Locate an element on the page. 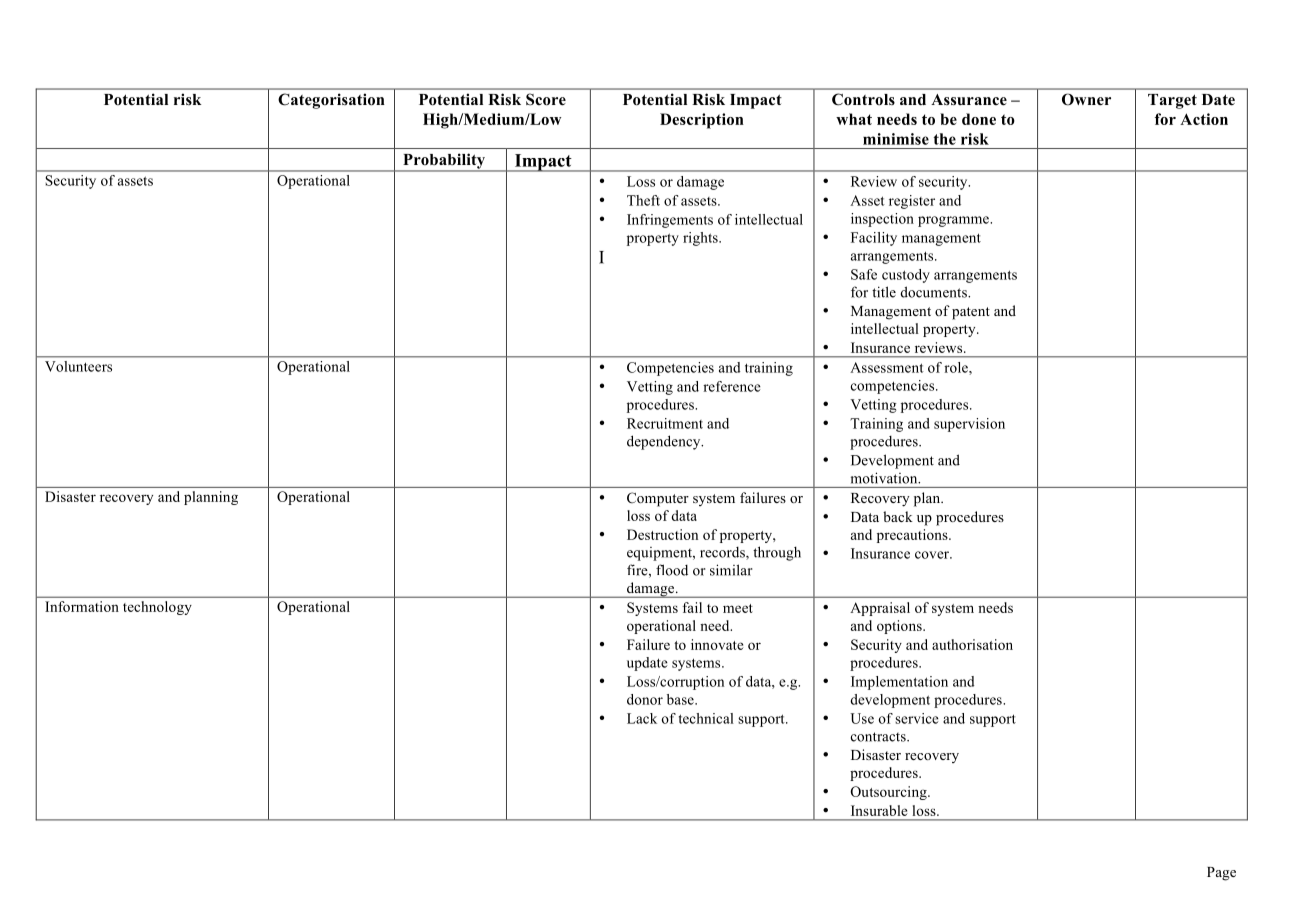 This document has height=924, width=1308. Information is located at coordinates (82, 606).
